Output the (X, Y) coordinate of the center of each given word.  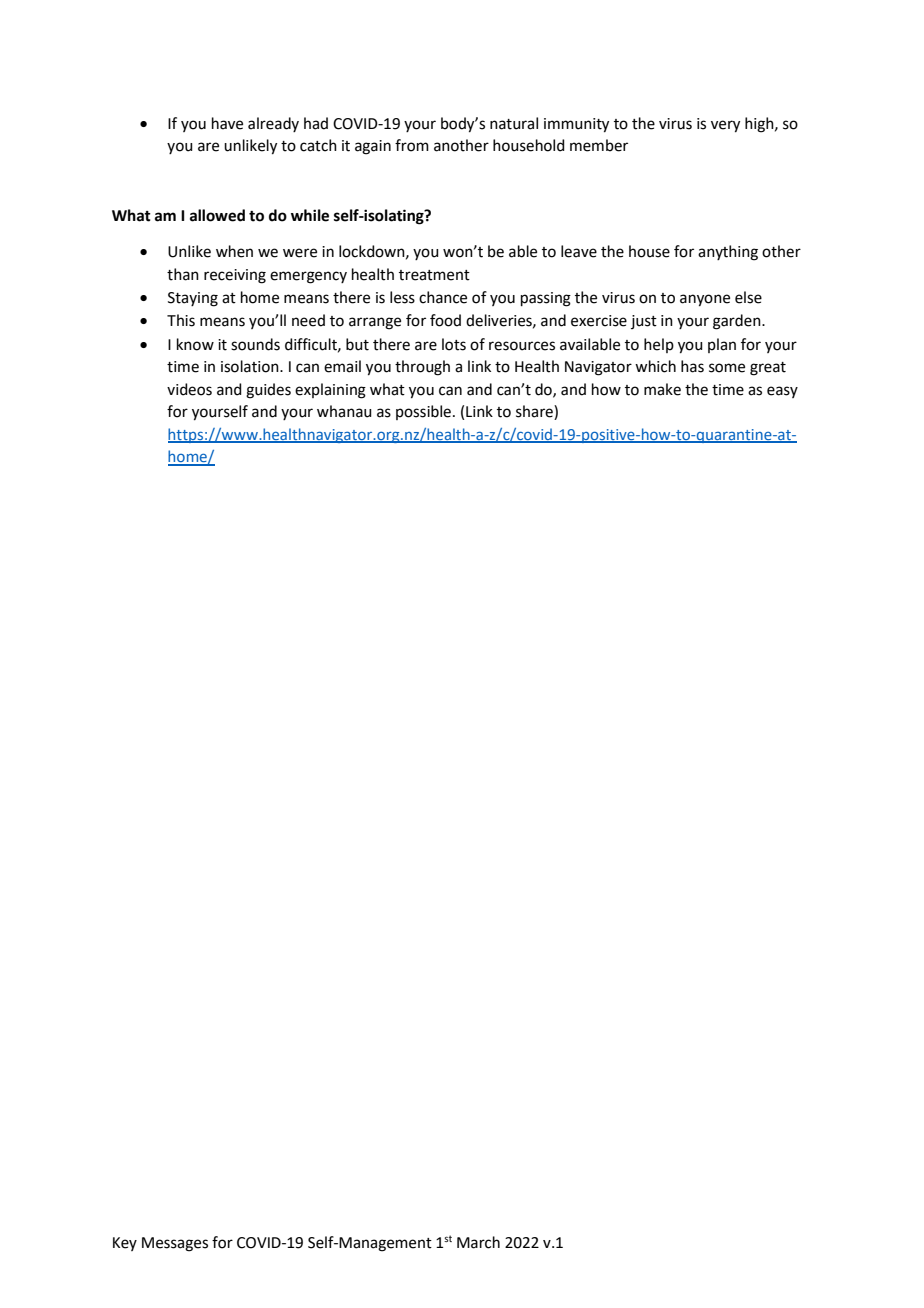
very (725, 126)
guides (268, 391)
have (227, 123)
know (195, 344)
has (692, 366)
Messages (175, 1244)
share (535, 412)
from (412, 145)
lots (454, 344)
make (662, 389)
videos (189, 389)
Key (125, 1244)
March (478, 1242)
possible (423, 412)
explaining (330, 391)
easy (782, 392)
